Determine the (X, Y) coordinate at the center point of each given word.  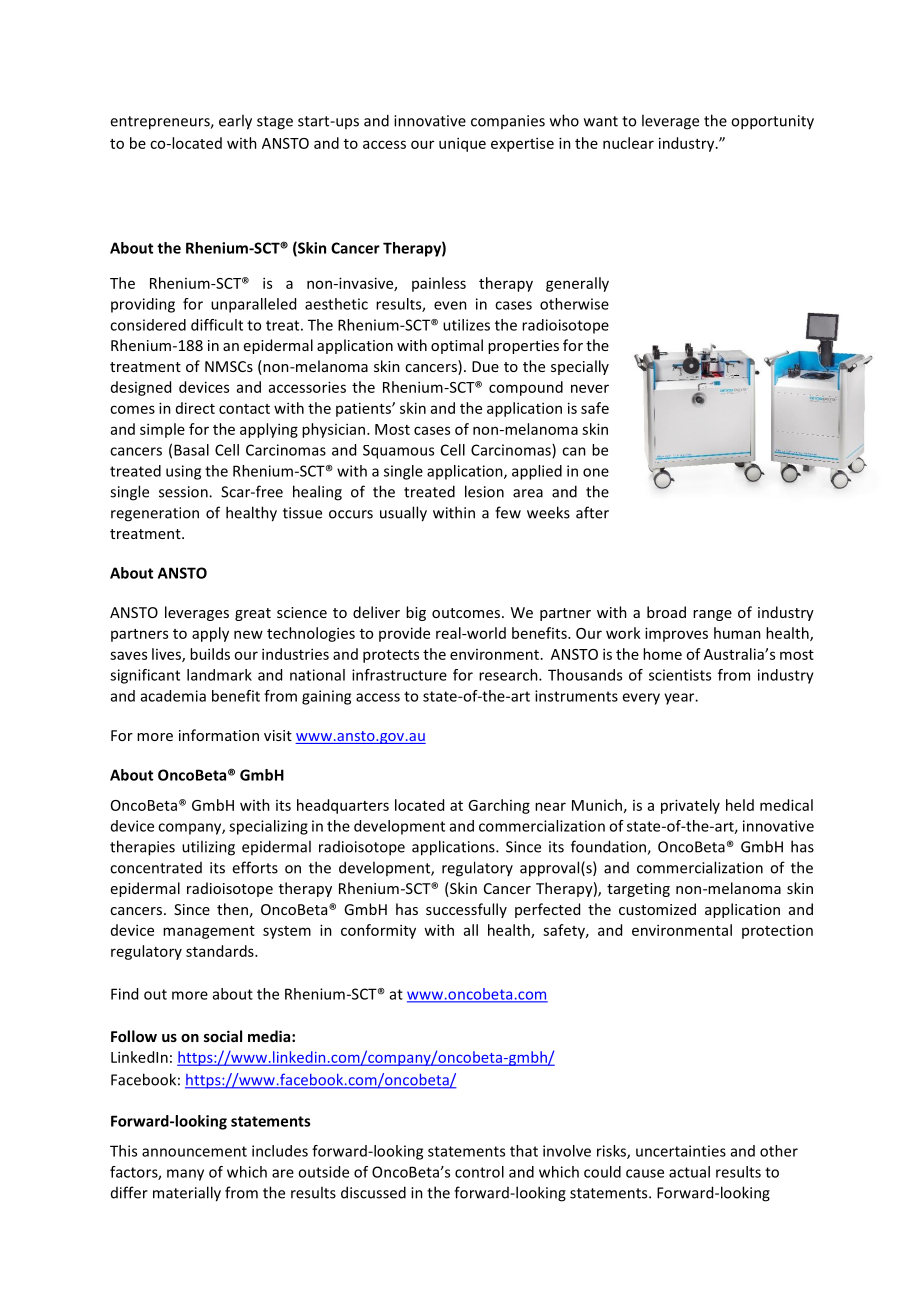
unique (462, 144)
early (235, 122)
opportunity (772, 122)
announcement (194, 1151)
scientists (680, 675)
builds (210, 654)
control (479, 1172)
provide (404, 634)
